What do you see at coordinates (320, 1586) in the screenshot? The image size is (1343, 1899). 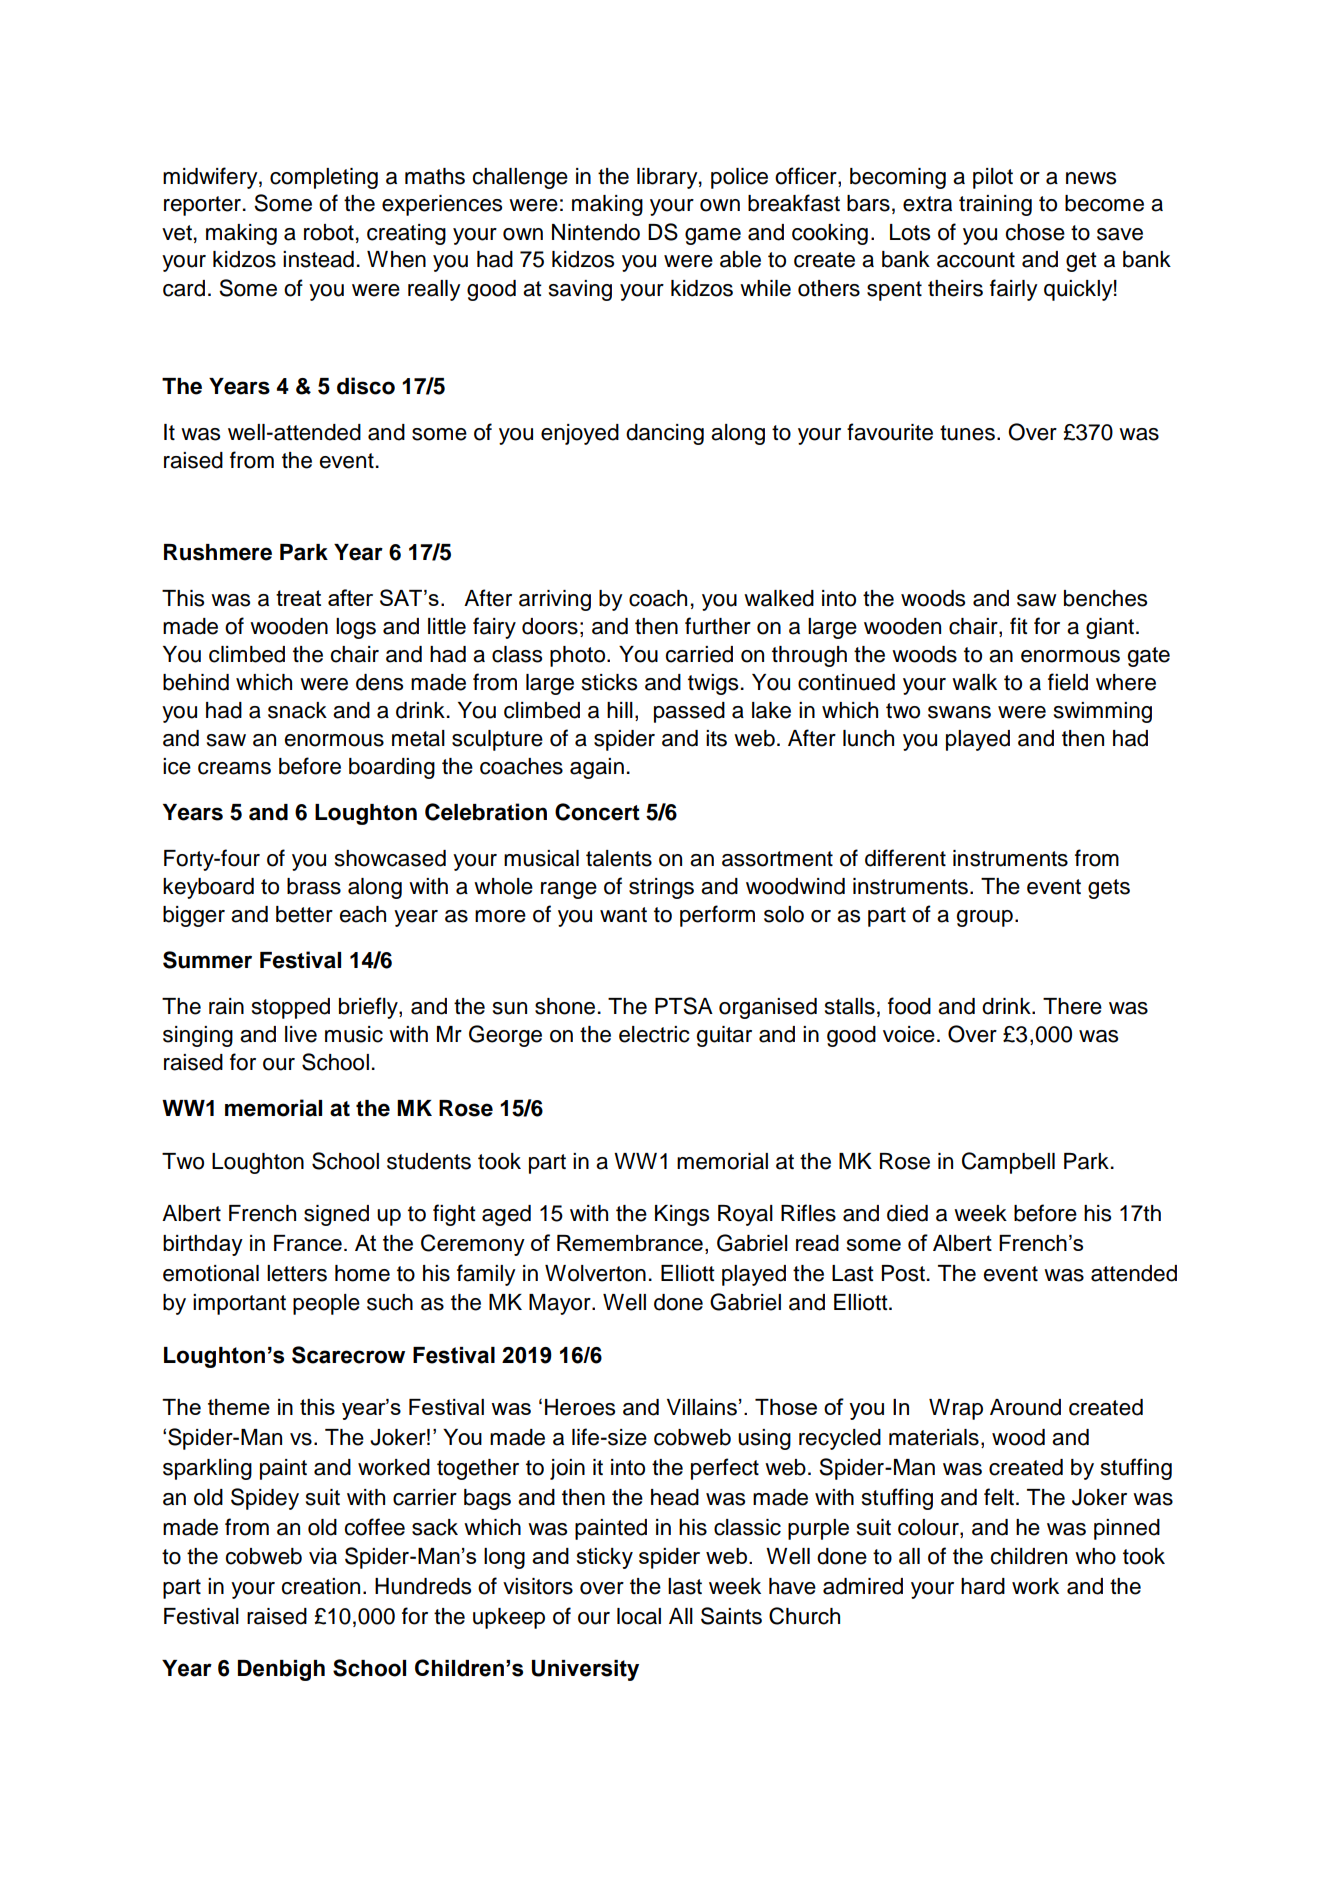 I see `creation` at bounding box center [320, 1586].
